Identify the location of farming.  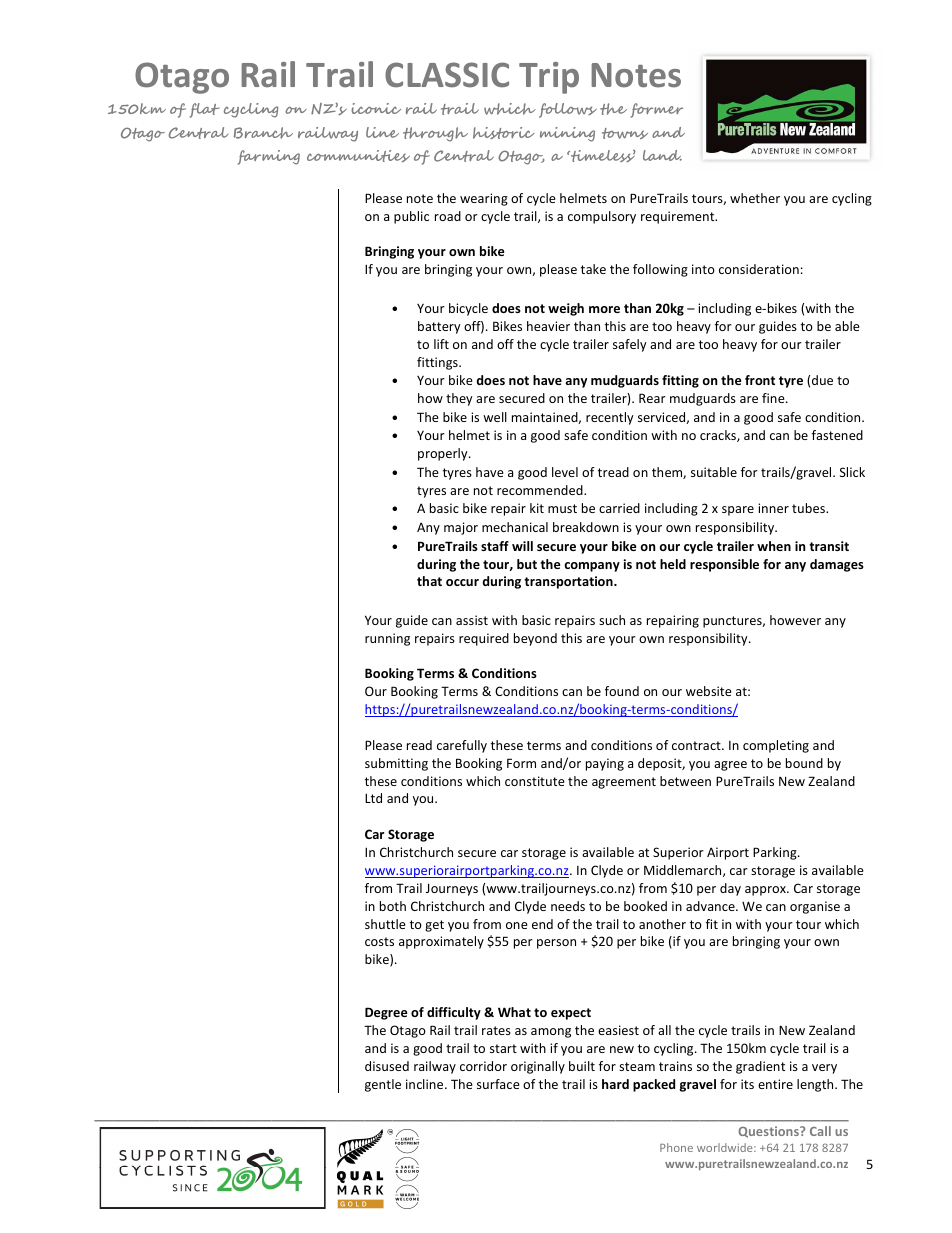
(269, 157).
